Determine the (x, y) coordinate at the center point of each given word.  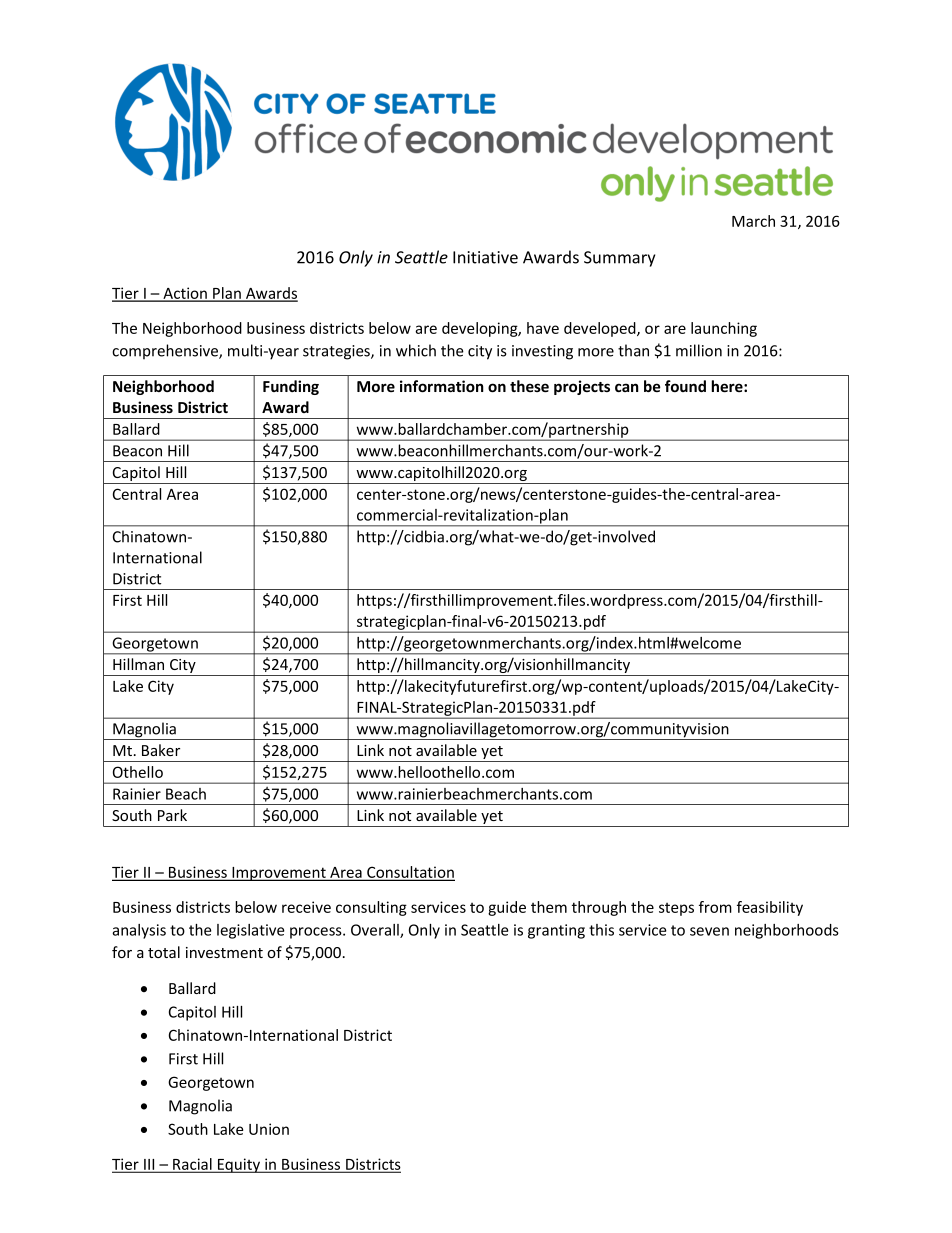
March (753, 221)
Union (269, 1129)
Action (185, 294)
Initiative (485, 257)
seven (709, 931)
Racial (192, 1165)
